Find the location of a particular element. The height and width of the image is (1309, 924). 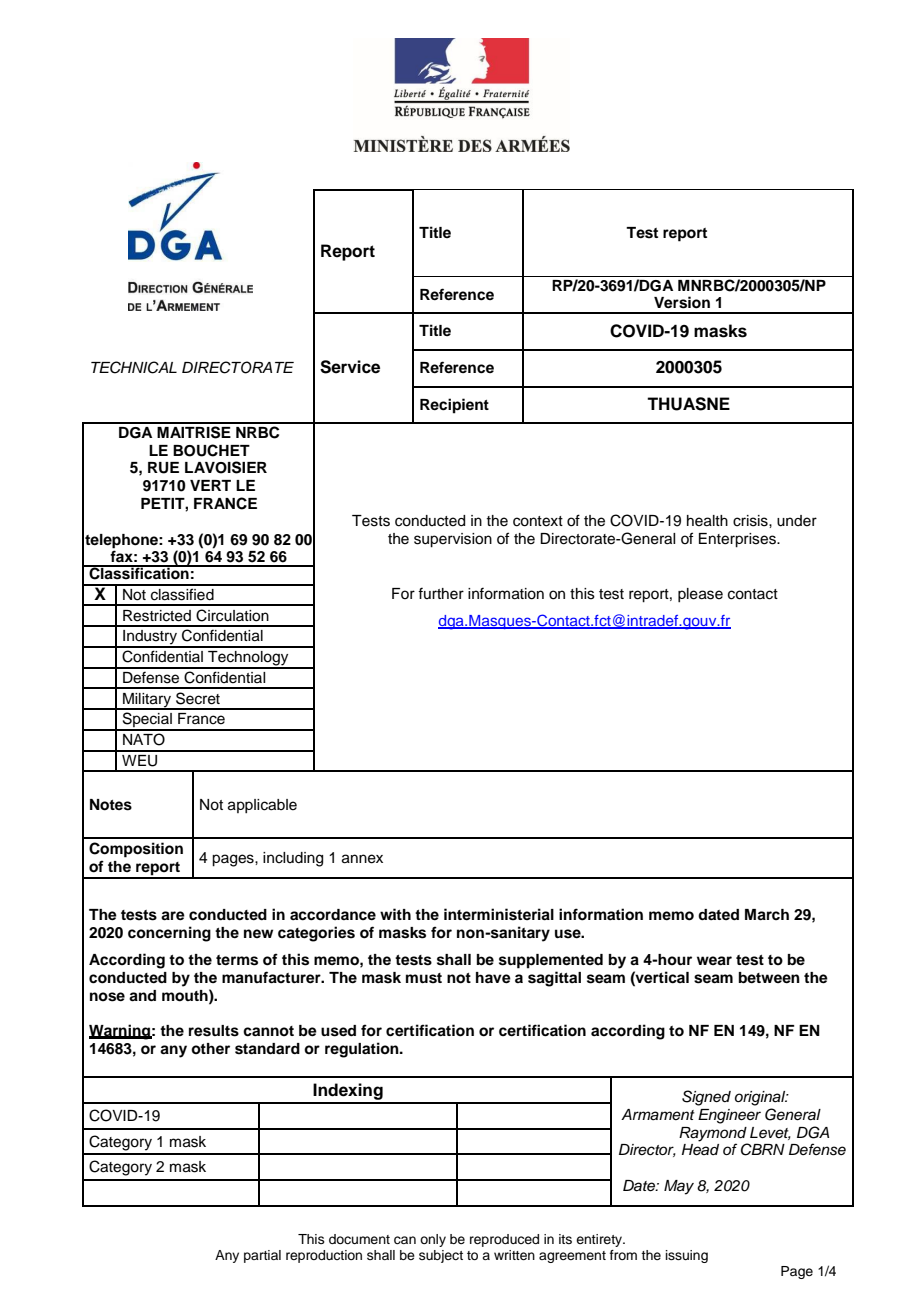

Version is located at coordinates (682, 302).
